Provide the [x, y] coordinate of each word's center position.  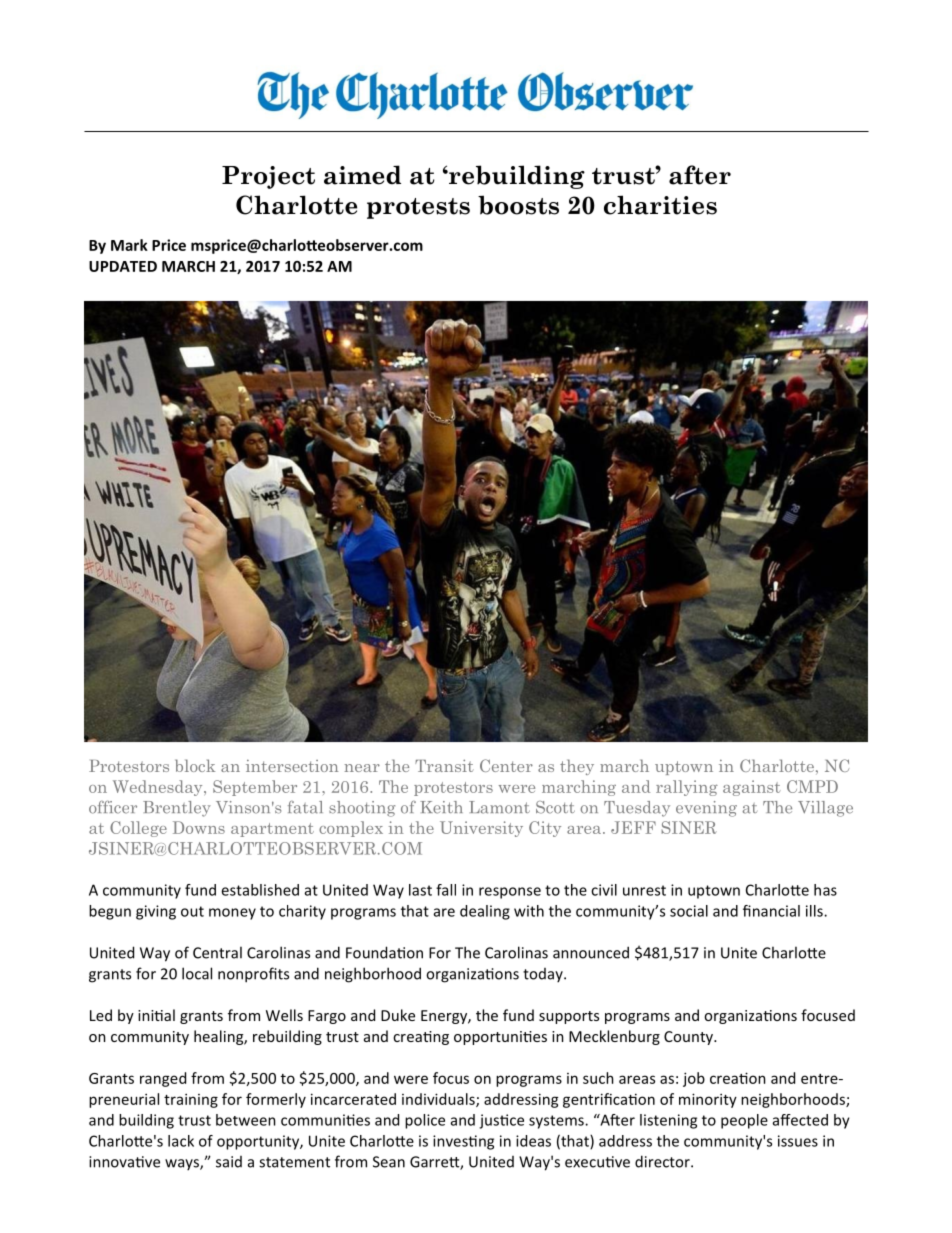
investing [463, 1142]
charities [660, 205]
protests [418, 208]
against [752, 788]
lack [181, 1141]
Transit [444, 765]
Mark [129, 245]
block [195, 765]
